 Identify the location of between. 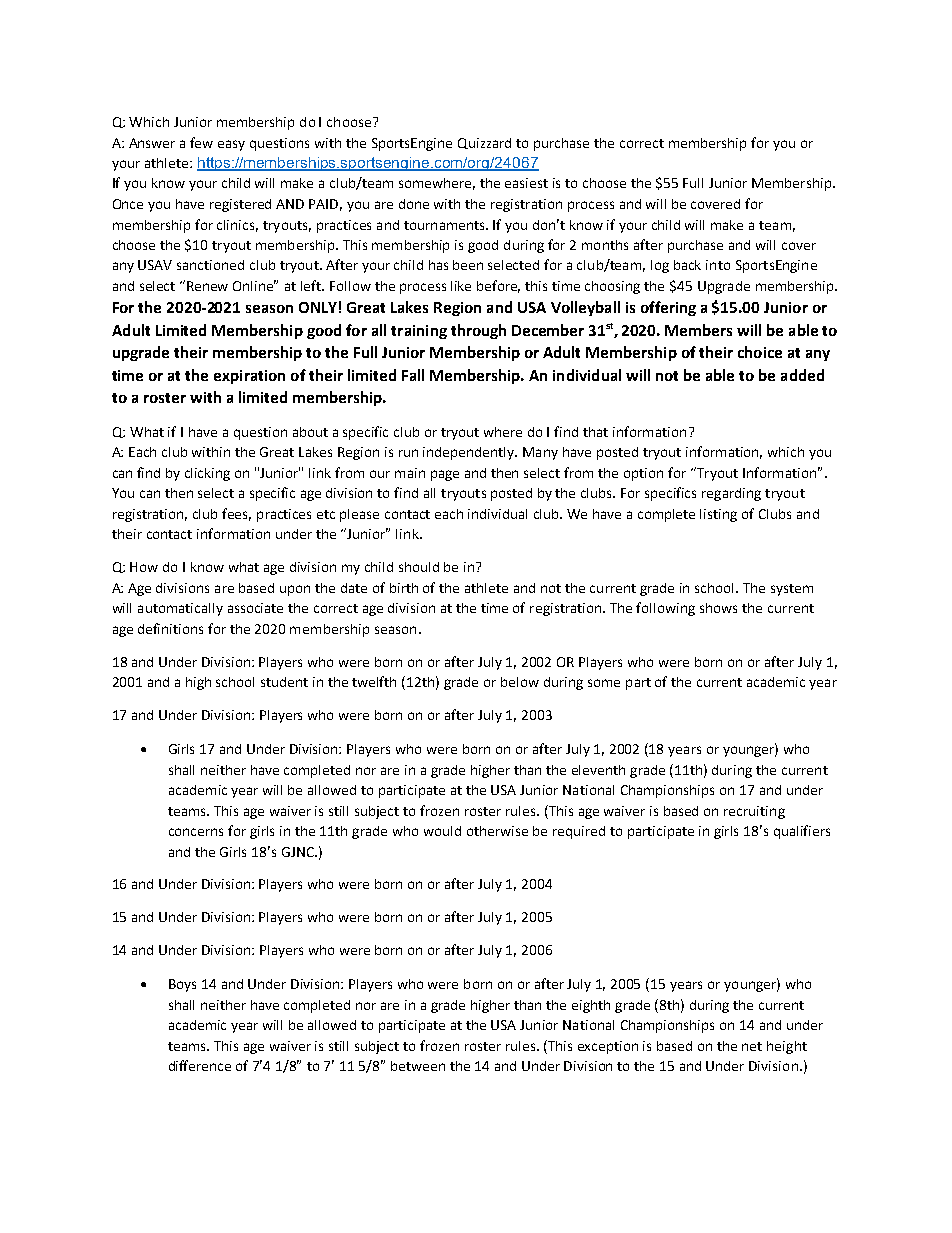
(418, 1066).
